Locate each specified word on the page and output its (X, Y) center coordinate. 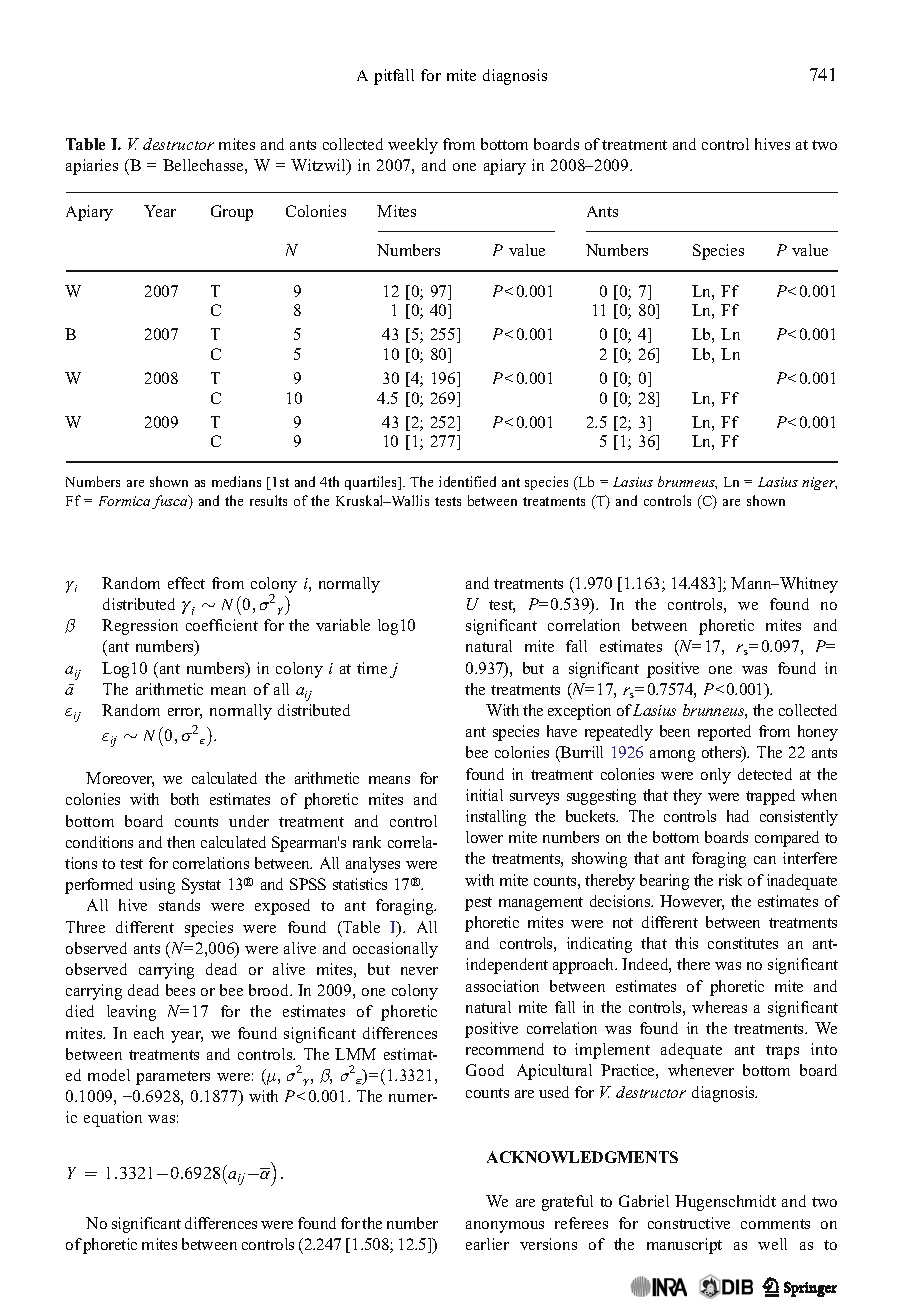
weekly (413, 146)
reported (724, 733)
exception (579, 712)
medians (236, 481)
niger (819, 483)
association (502, 986)
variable (343, 625)
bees (180, 990)
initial (484, 795)
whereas (719, 1007)
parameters (173, 1078)
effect (186, 583)
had (738, 816)
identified (467, 481)
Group (232, 213)
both (185, 799)
